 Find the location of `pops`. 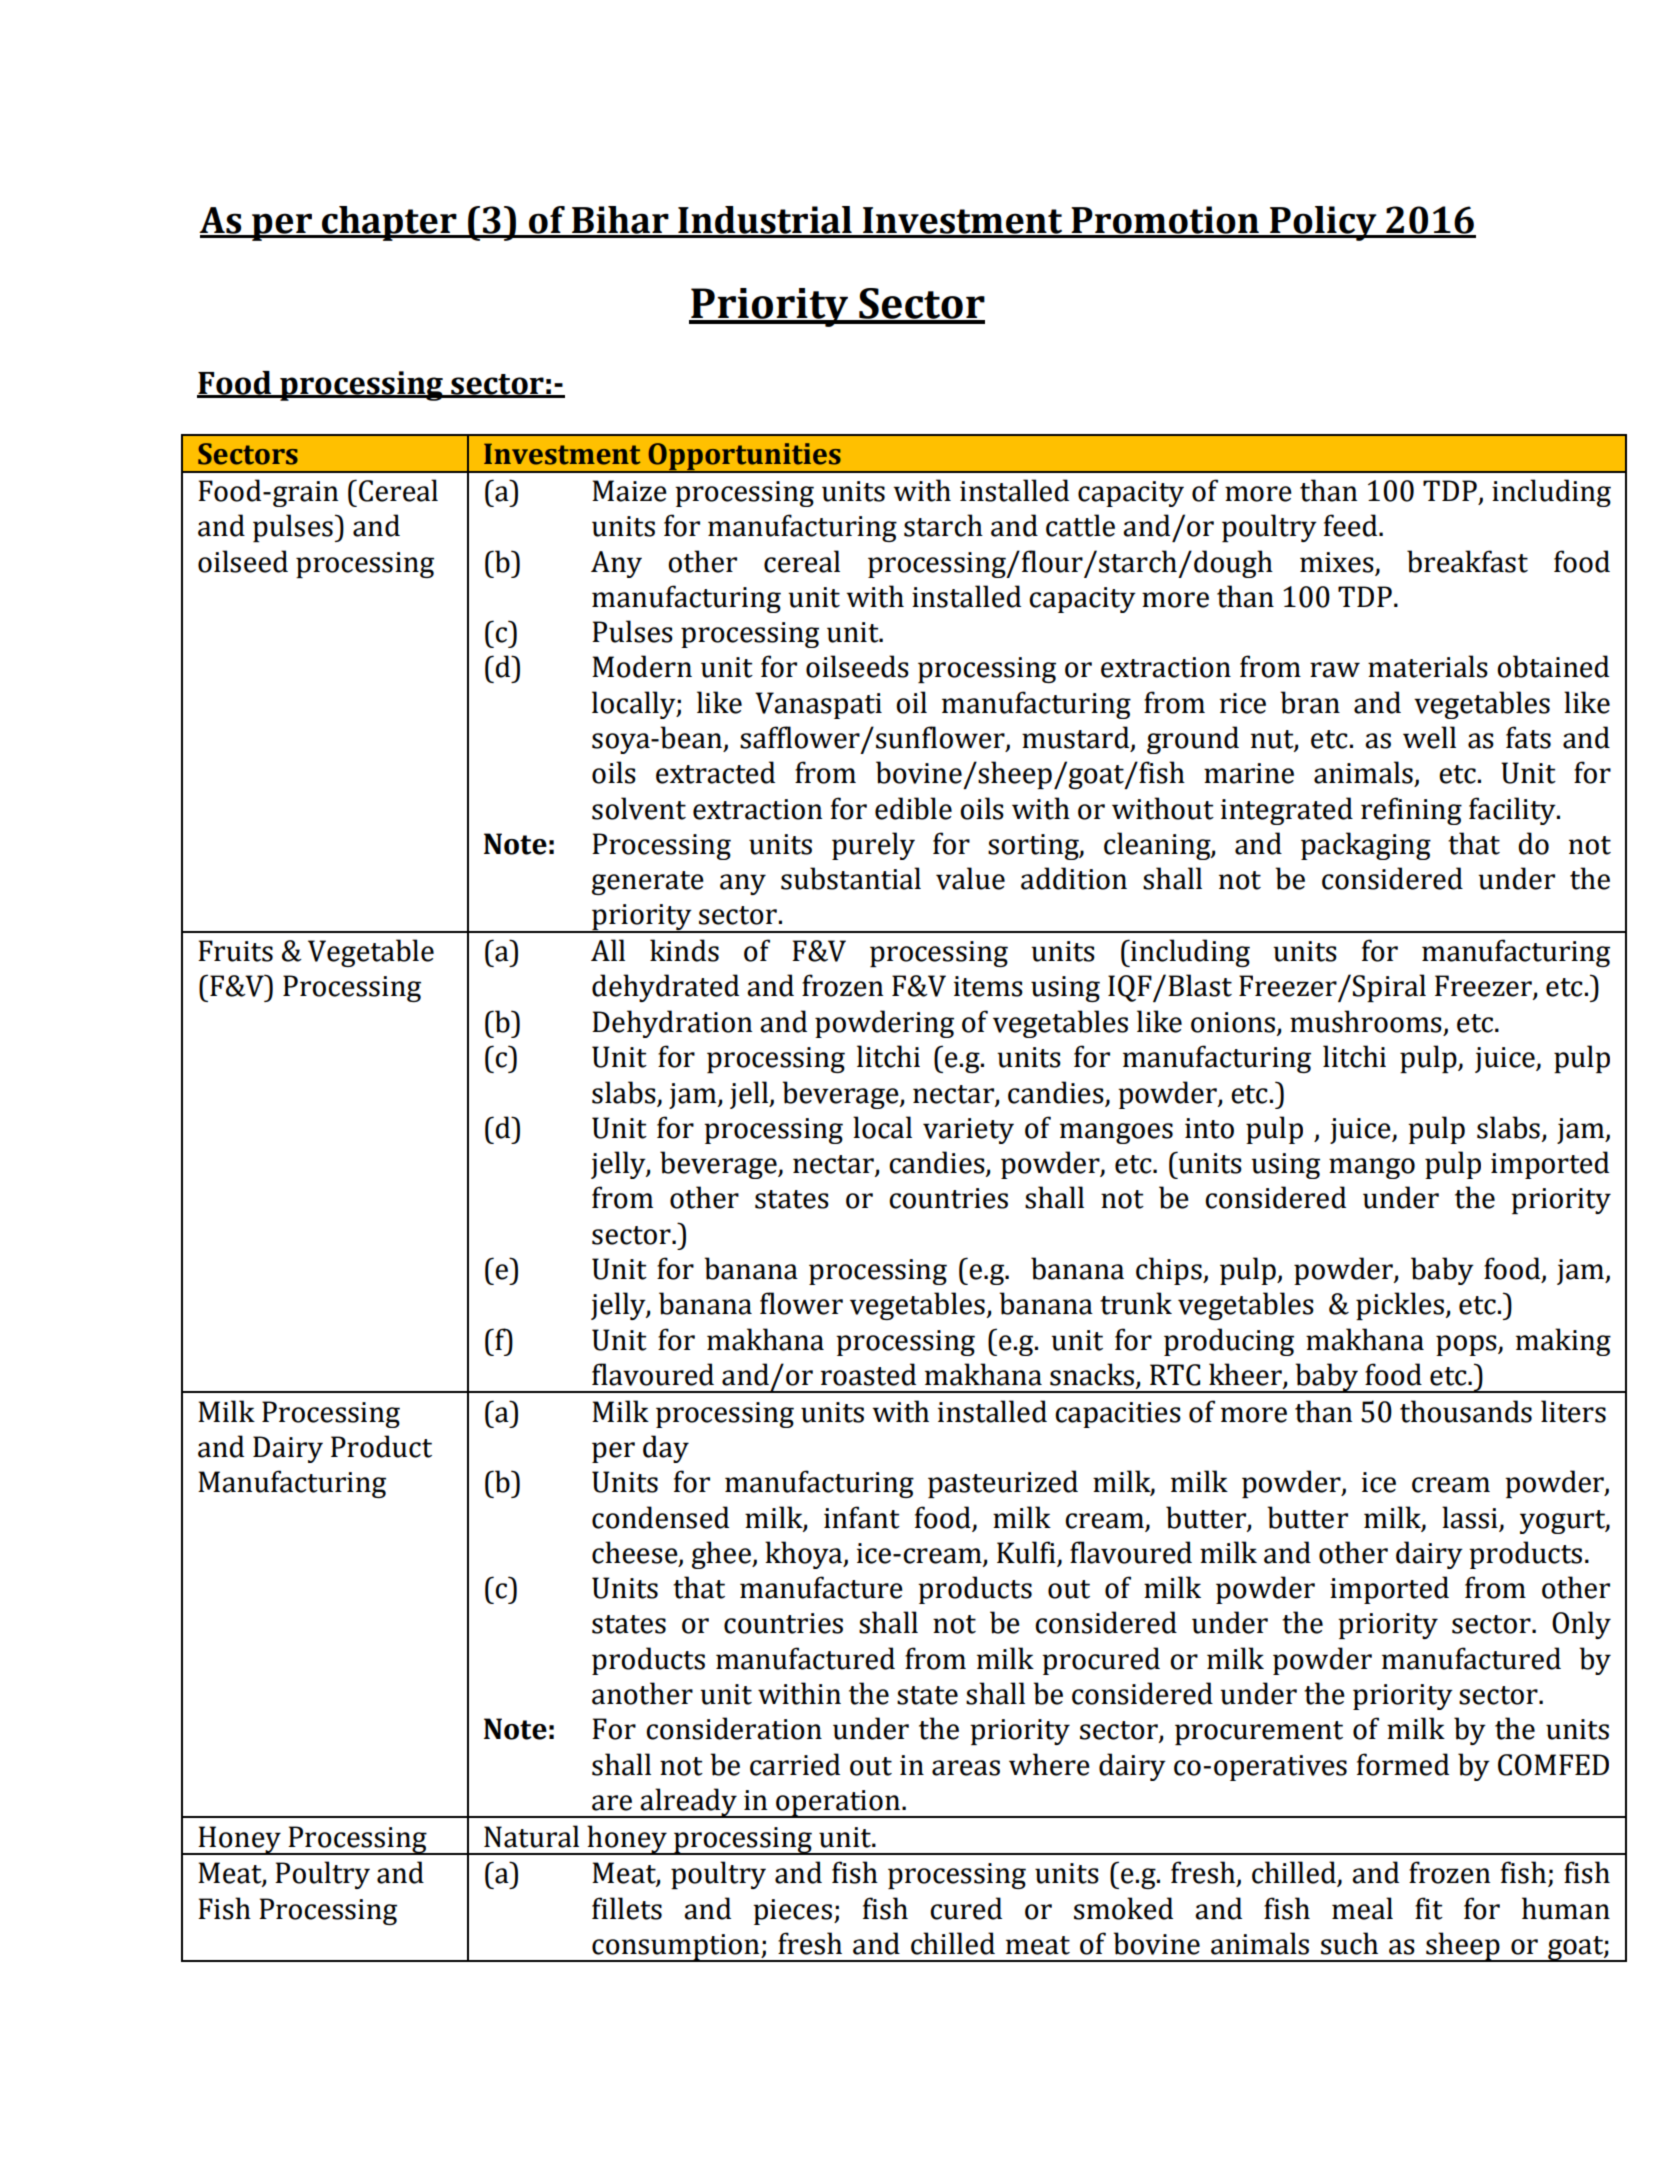

pops is located at coordinates (1467, 1345).
